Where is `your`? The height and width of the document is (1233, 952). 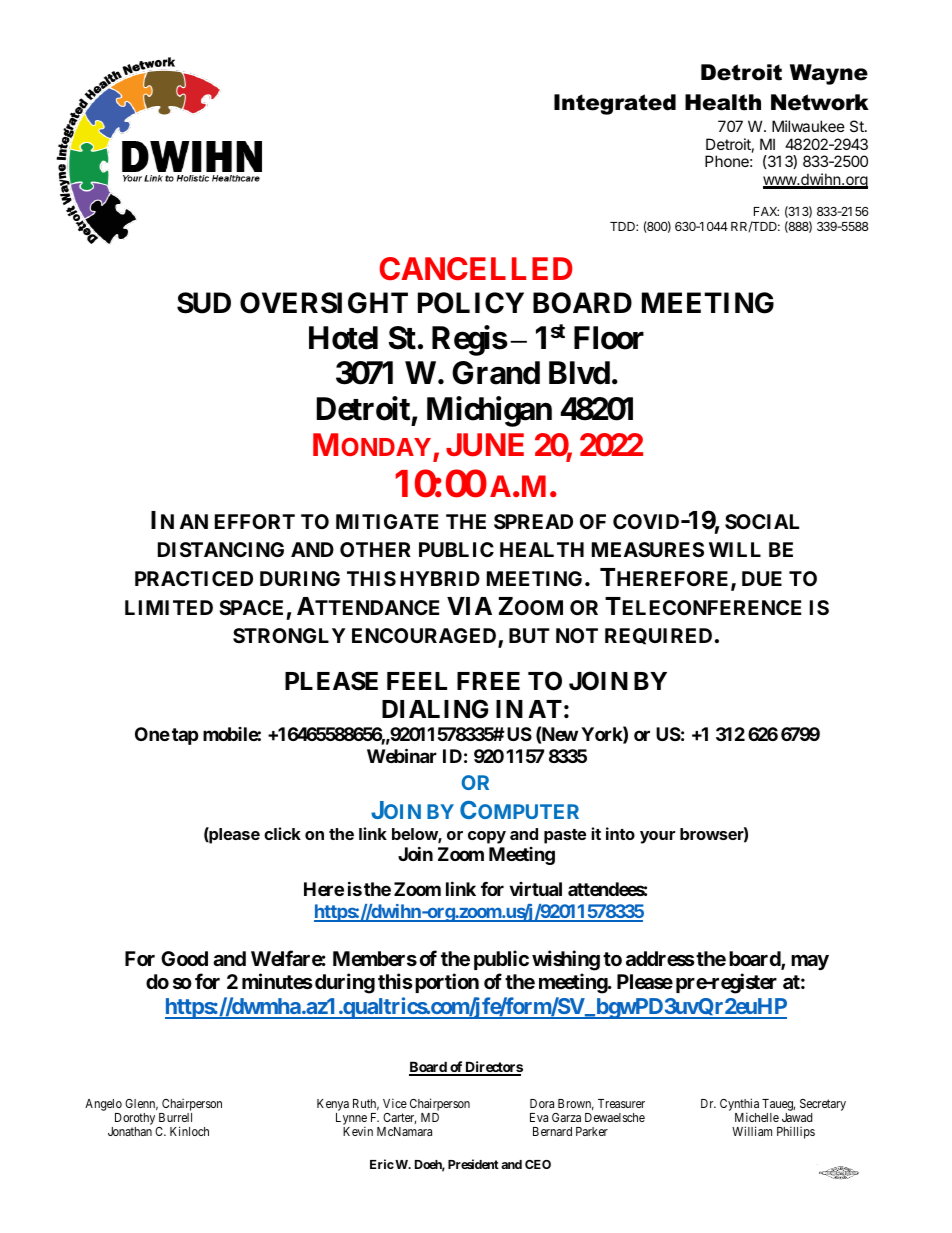
your is located at coordinates (657, 837).
